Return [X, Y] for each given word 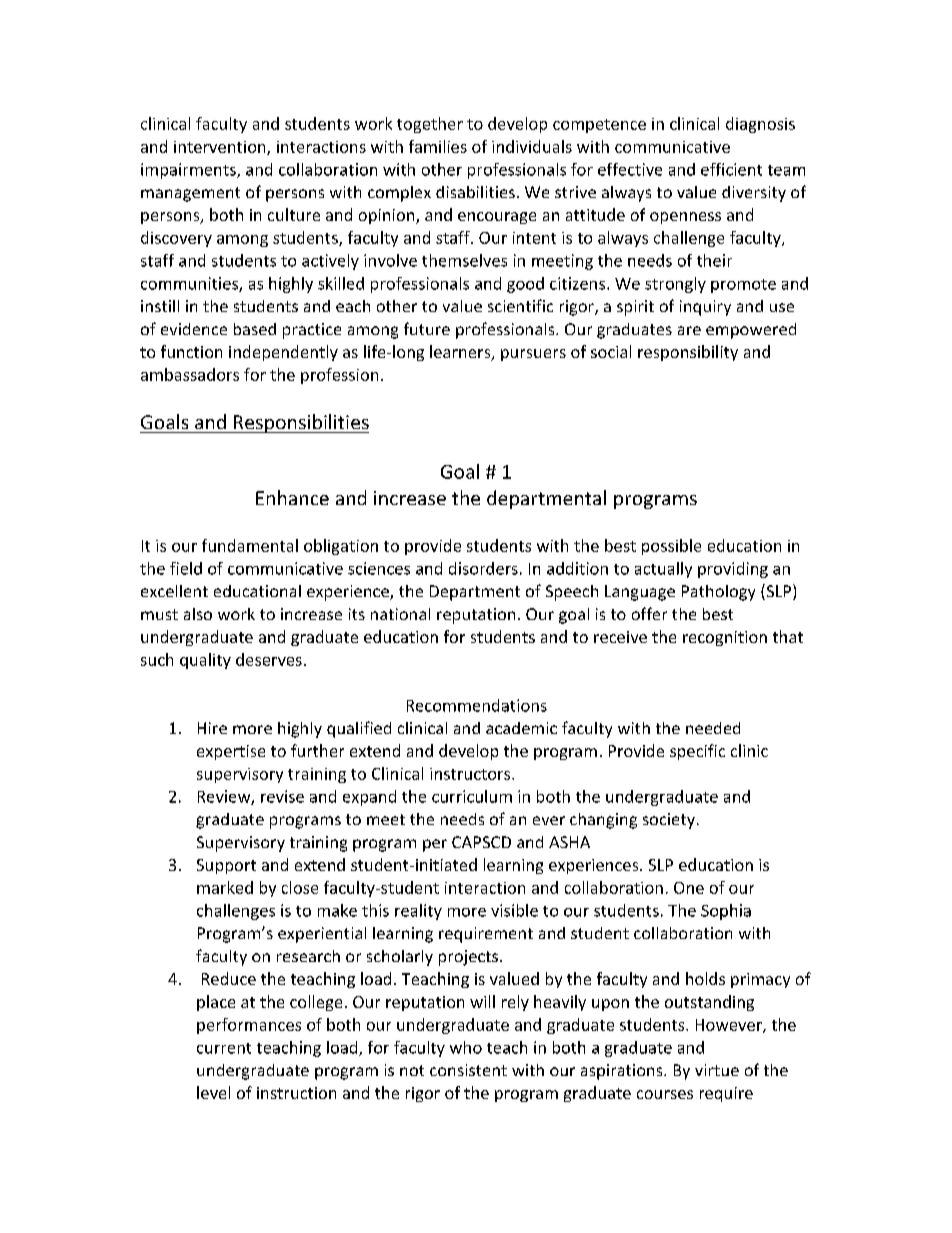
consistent [468, 1070]
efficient [731, 169]
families [438, 146]
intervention [221, 148]
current [224, 1048]
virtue [717, 1070]
